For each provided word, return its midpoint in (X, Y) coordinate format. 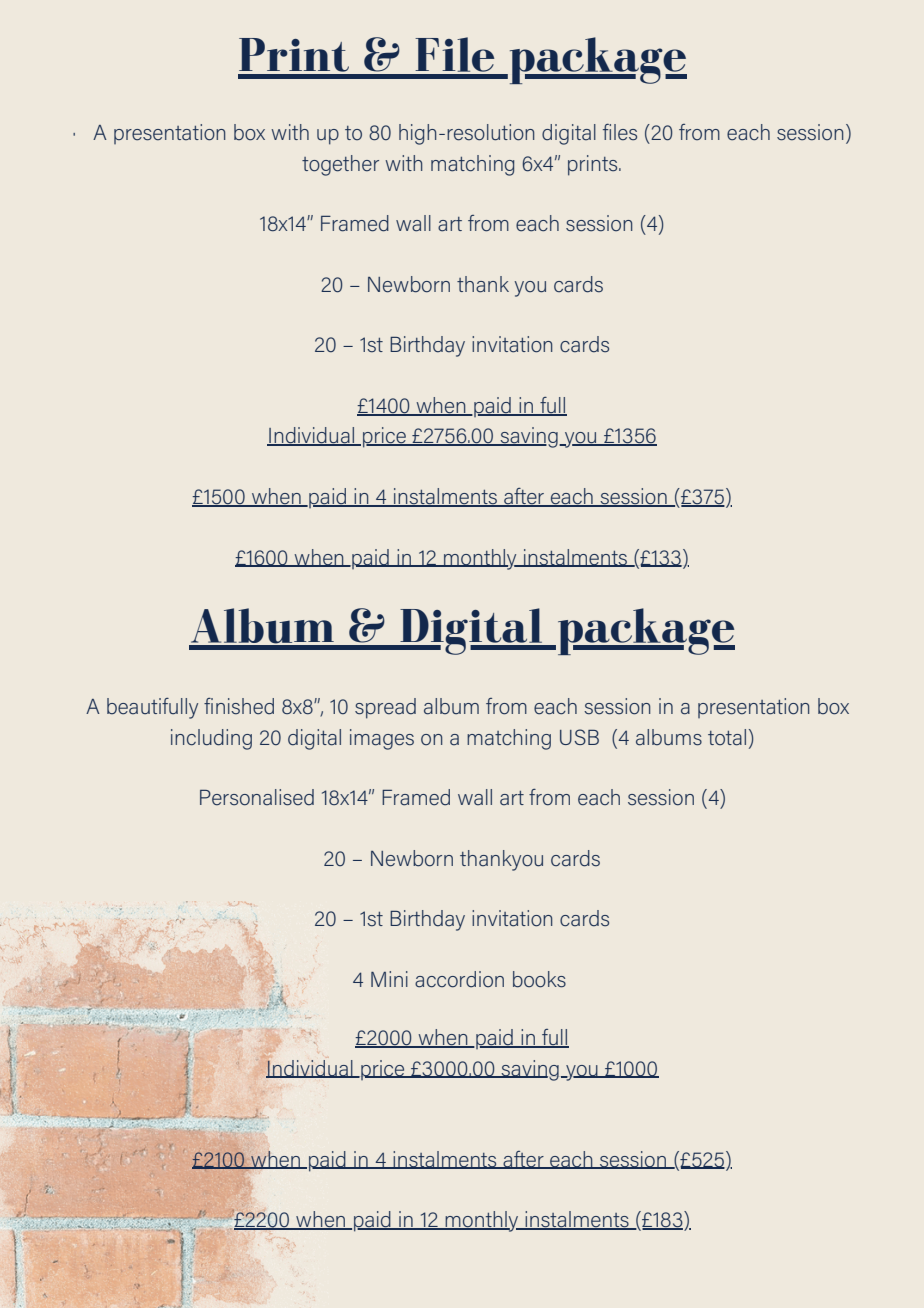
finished (239, 706)
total (727, 737)
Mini (389, 979)
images (382, 739)
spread (385, 708)
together (340, 165)
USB (579, 737)
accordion (459, 979)
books (539, 979)
